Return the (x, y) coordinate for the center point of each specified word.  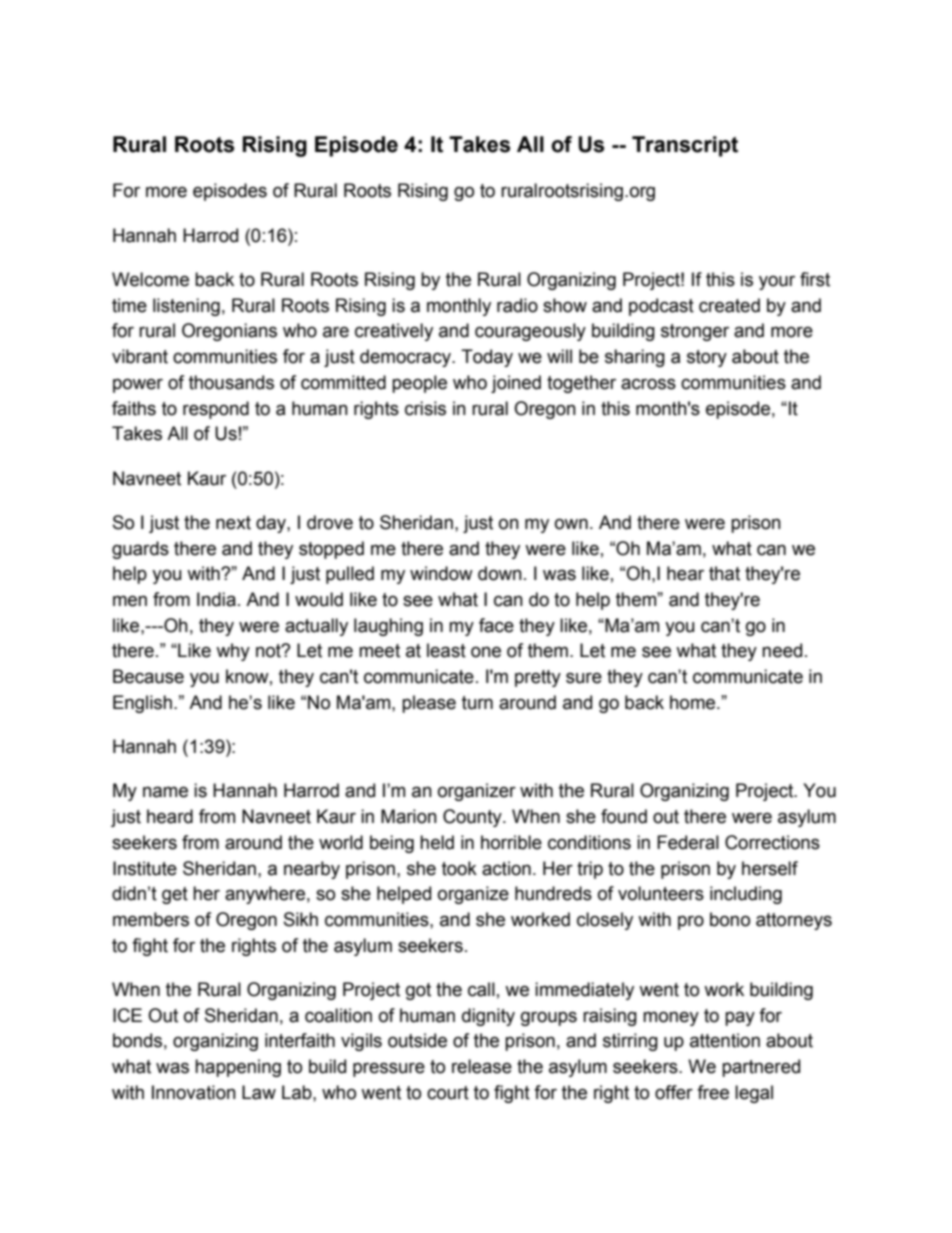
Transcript (685, 146)
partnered (761, 1068)
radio (517, 305)
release (482, 1066)
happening (238, 1068)
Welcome (150, 279)
